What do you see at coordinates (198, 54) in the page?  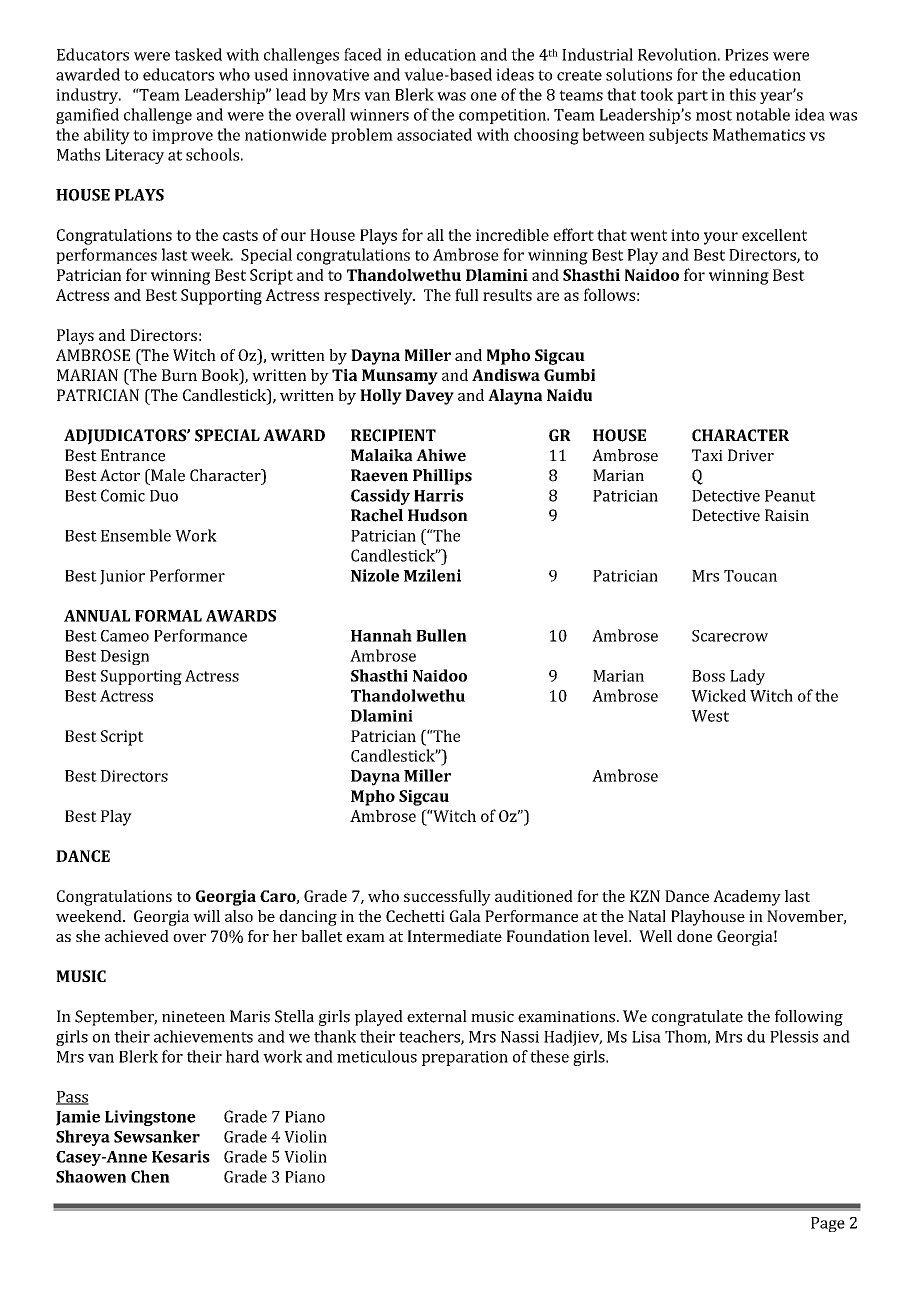 I see `tasked` at bounding box center [198, 54].
